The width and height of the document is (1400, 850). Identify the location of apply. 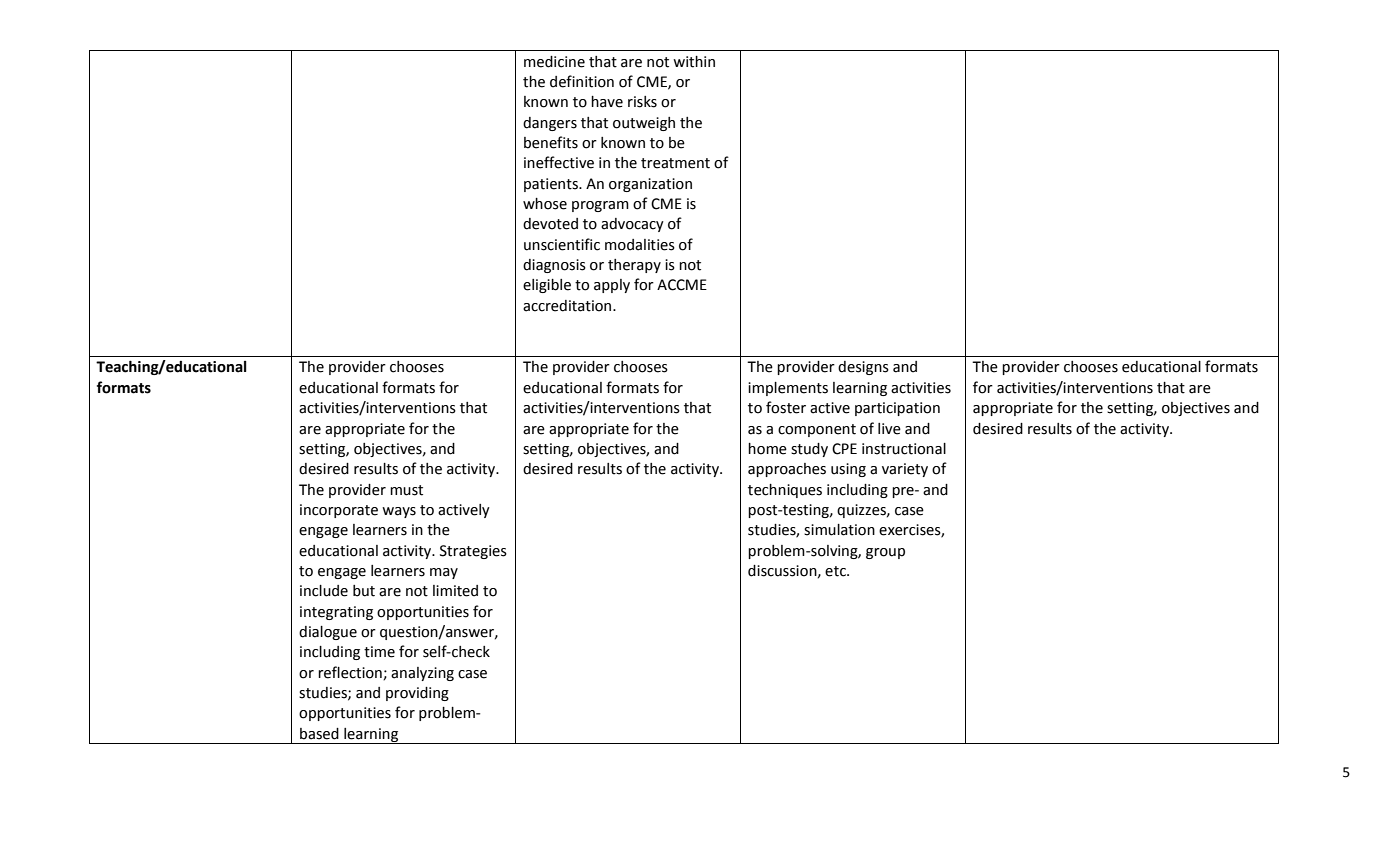
(612, 286).
